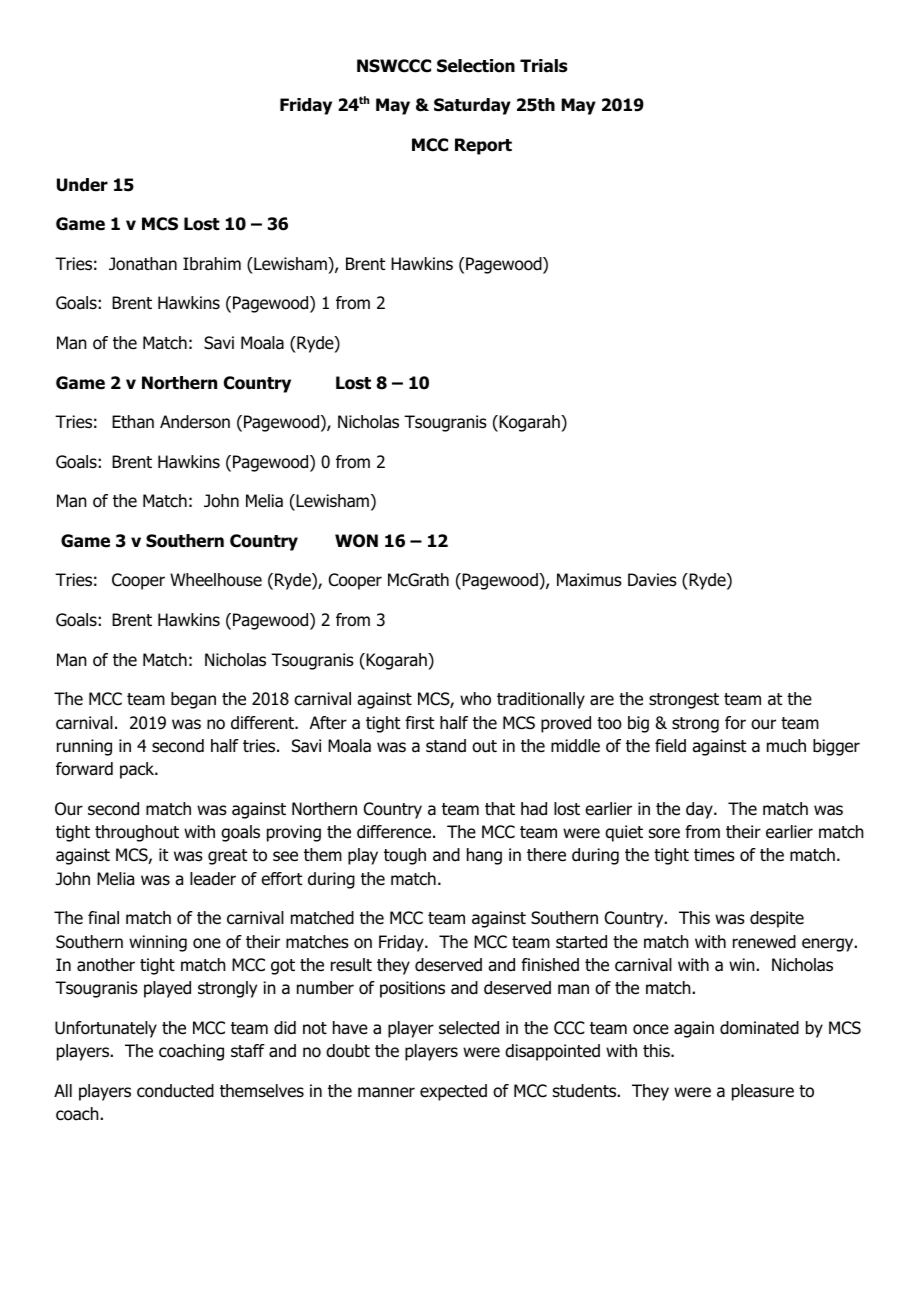 This image has height=1308, width=924. I want to click on expected, so click(453, 1092).
